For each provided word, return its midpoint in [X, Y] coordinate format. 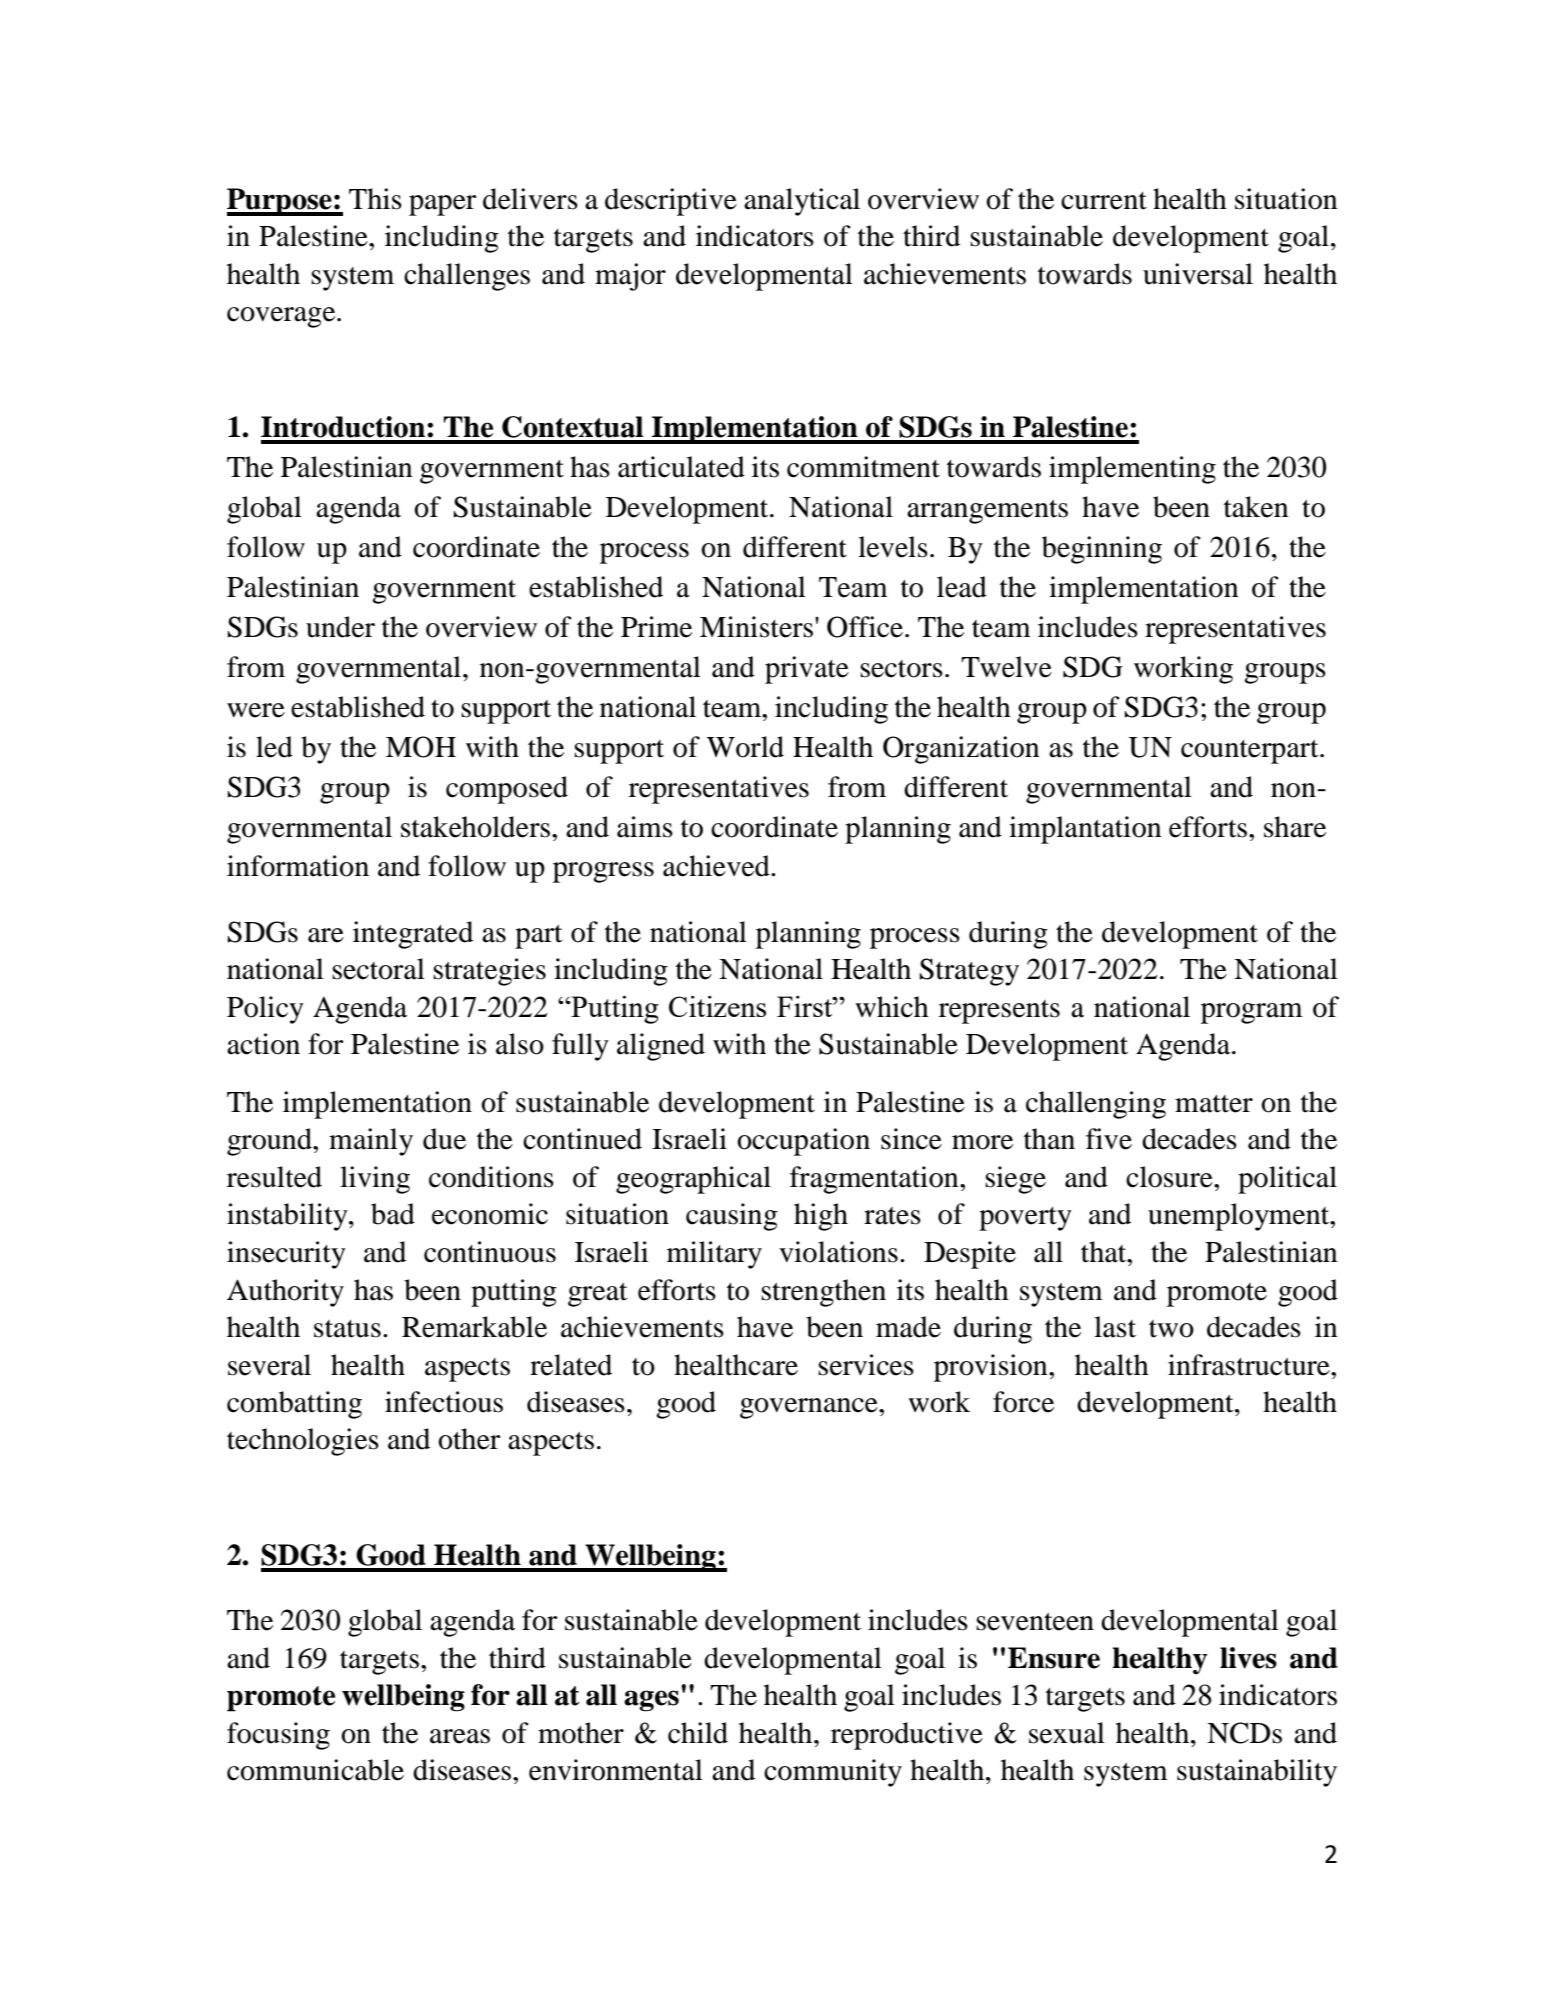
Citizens [717, 1006]
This [375, 199]
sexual [1067, 1733]
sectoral [378, 969]
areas [460, 1736]
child [698, 1733]
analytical [802, 202]
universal [1198, 274]
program [1252, 1013]
